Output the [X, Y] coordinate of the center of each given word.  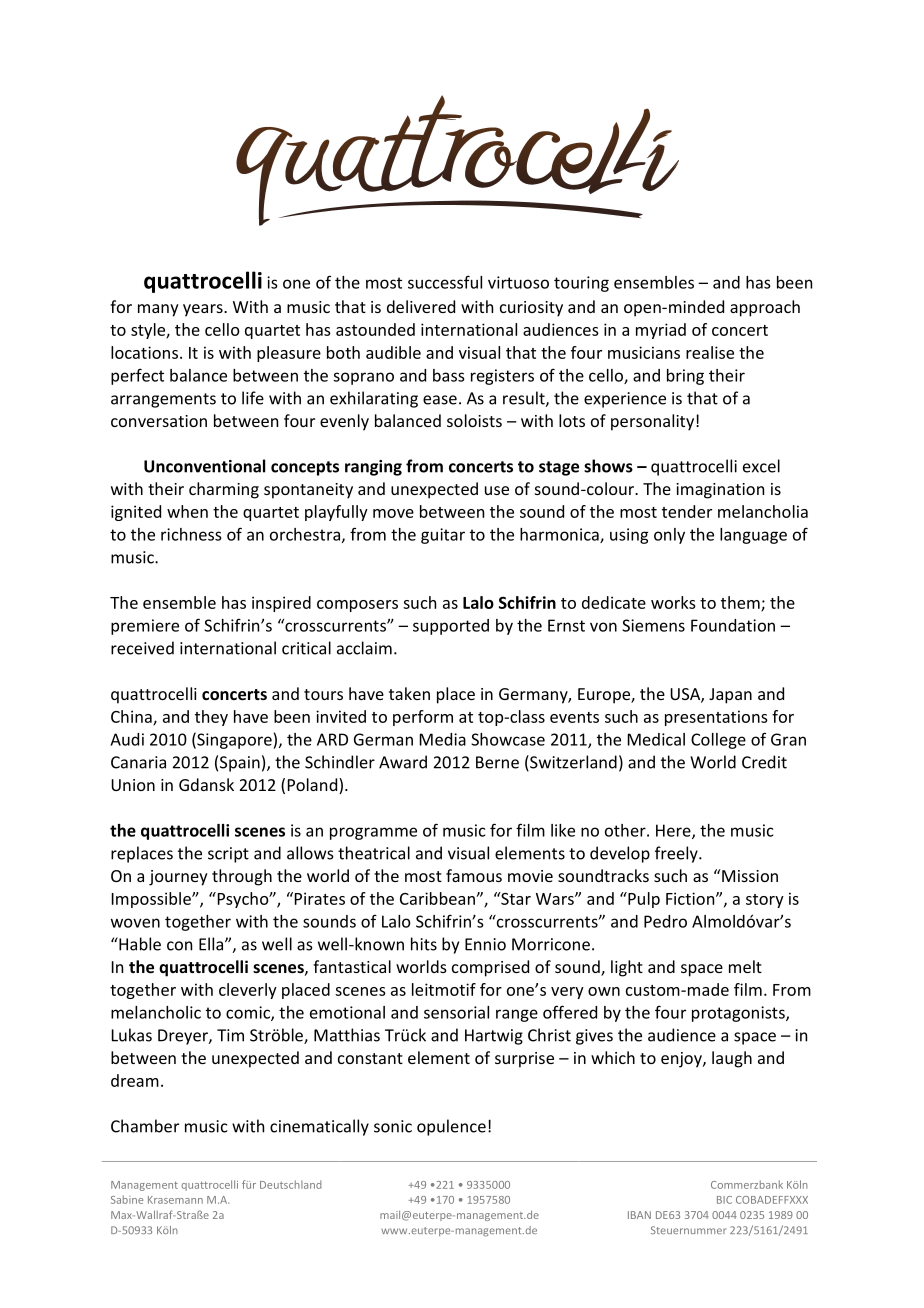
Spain [240, 764]
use [497, 490]
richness [191, 534]
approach [765, 308]
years [204, 310]
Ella [212, 944]
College [718, 741]
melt [745, 966]
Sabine [127, 1199]
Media [443, 739]
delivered [421, 306]
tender [687, 511]
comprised [490, 968]
